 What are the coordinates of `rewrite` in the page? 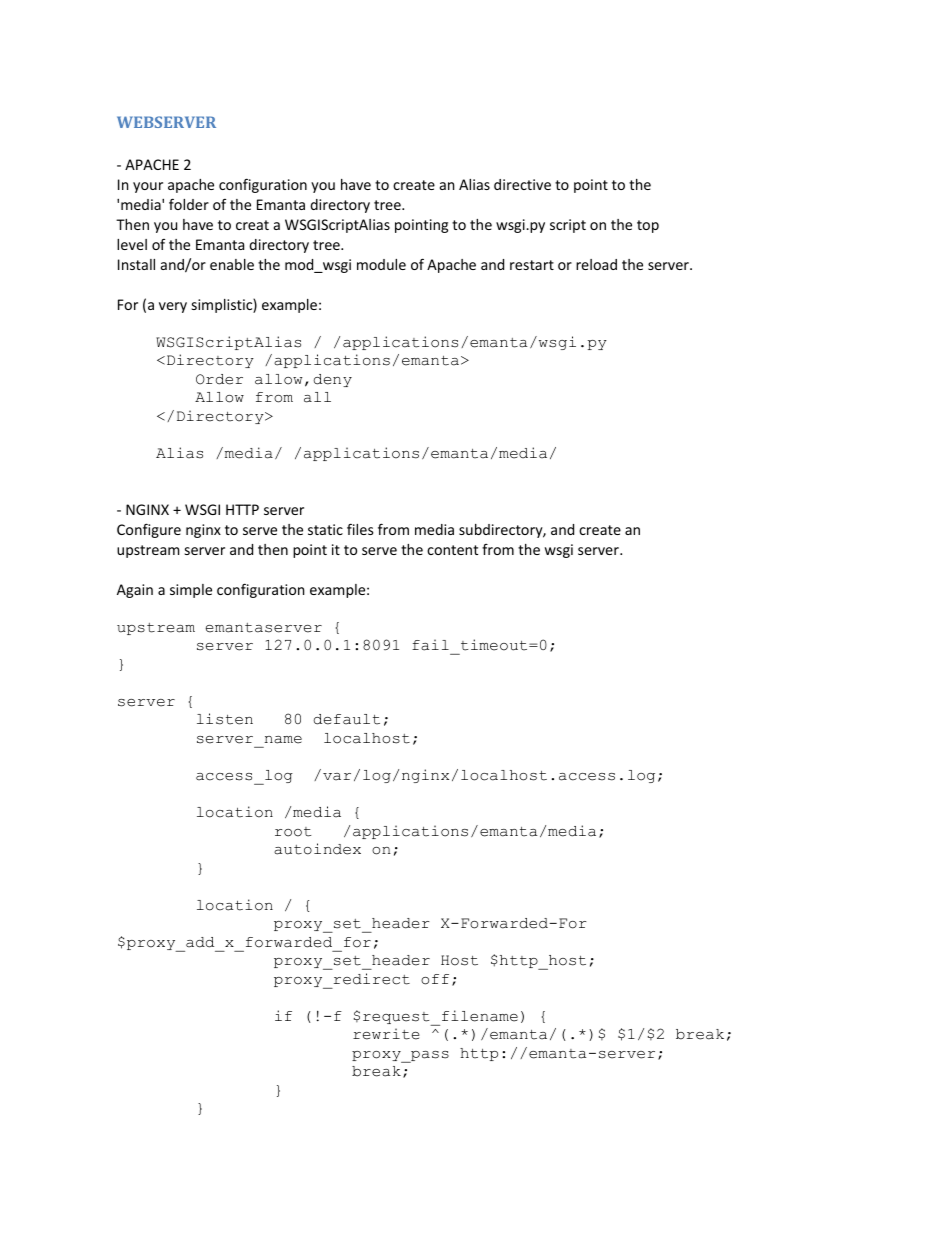 It's located at (386, 1034).
